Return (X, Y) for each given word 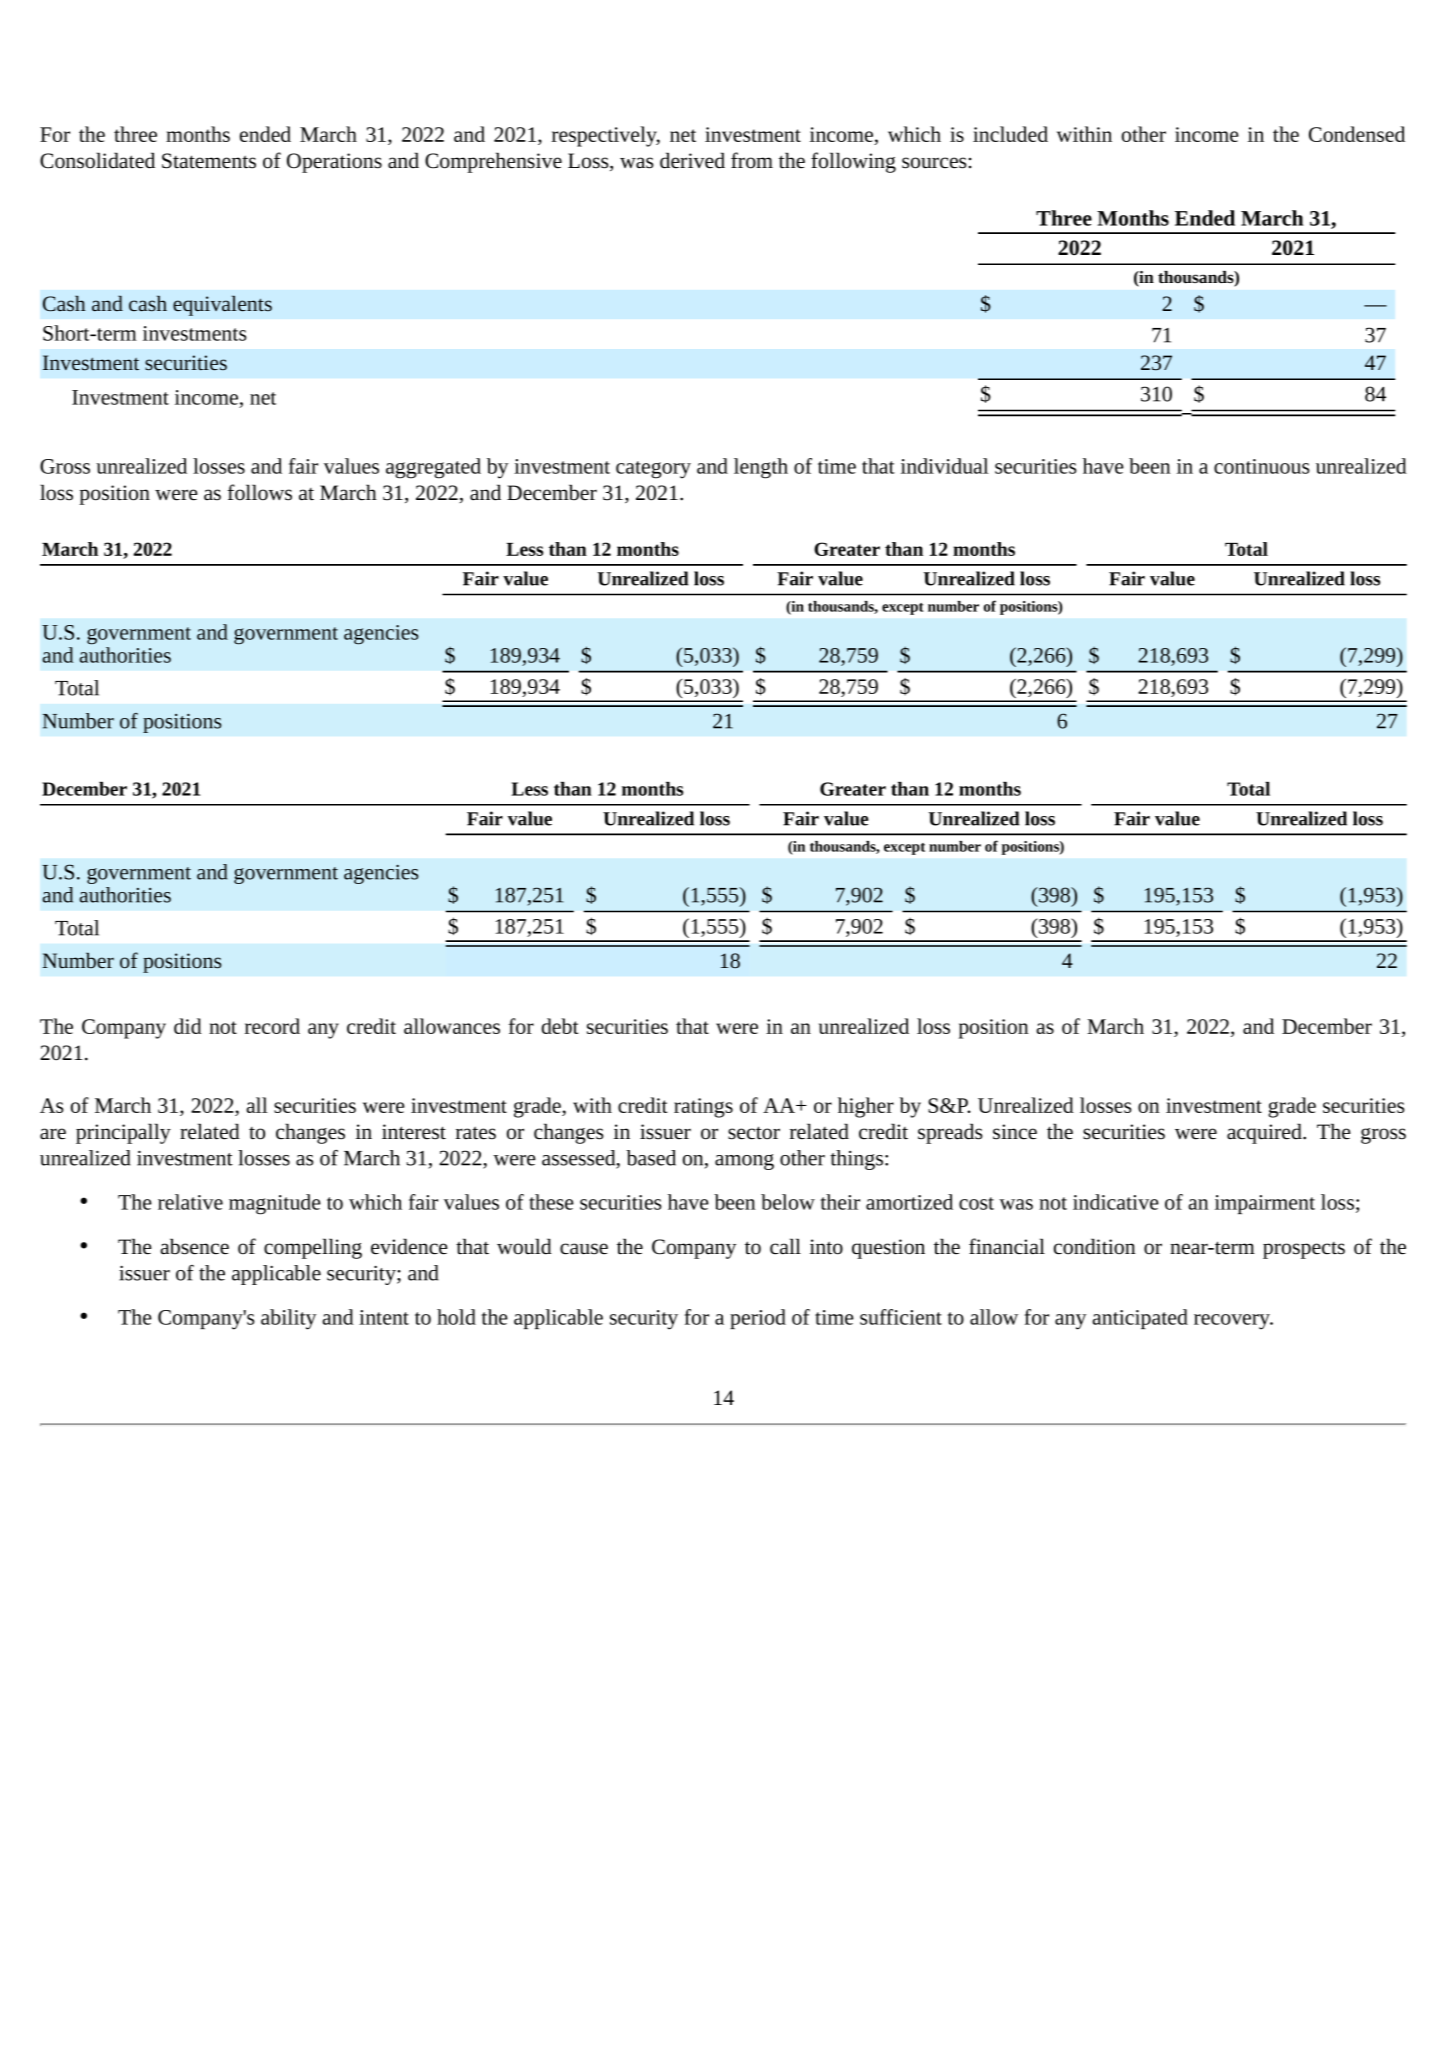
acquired (1265, 1133)
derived (692, 160)
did (188, 1026)
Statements (209, 161)
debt (560, 1026)
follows (260, 492)
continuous (1262, 466)
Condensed (1357, 134)
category (653, 470)
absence (194, 1246)
